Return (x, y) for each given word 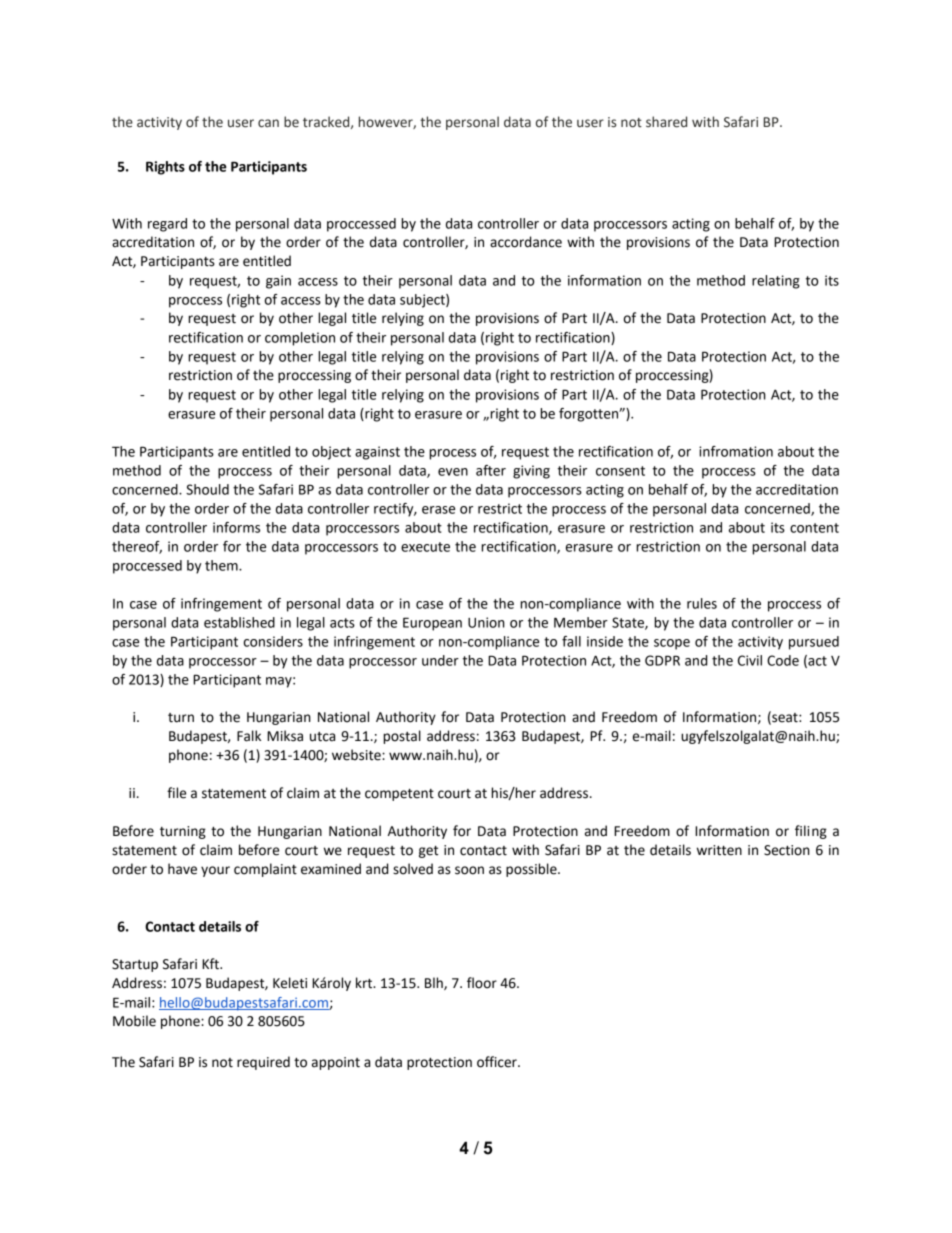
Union (486, 622)
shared (666, 122)
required (263, 1063)
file (176, 793)
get (428, 852)
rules (702, 603)
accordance (526, 242)
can (268, 123)
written (719, 850)
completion (300, 339)
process (452, 454)
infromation (736, 451)
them (222, 565)
